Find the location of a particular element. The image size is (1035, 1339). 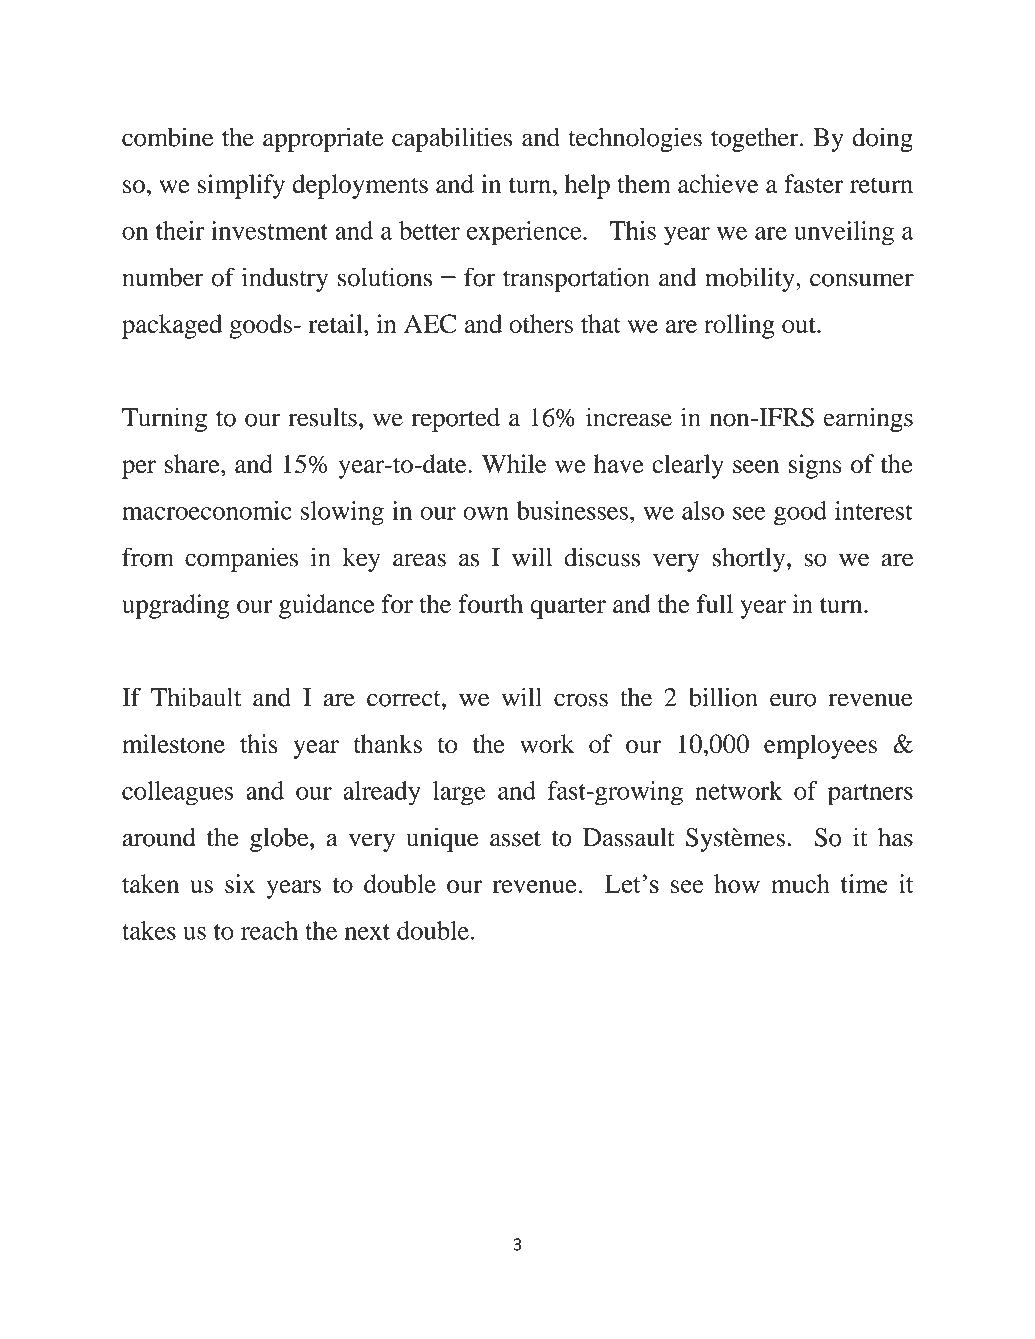

reported is located at coordinates (456, 420).
